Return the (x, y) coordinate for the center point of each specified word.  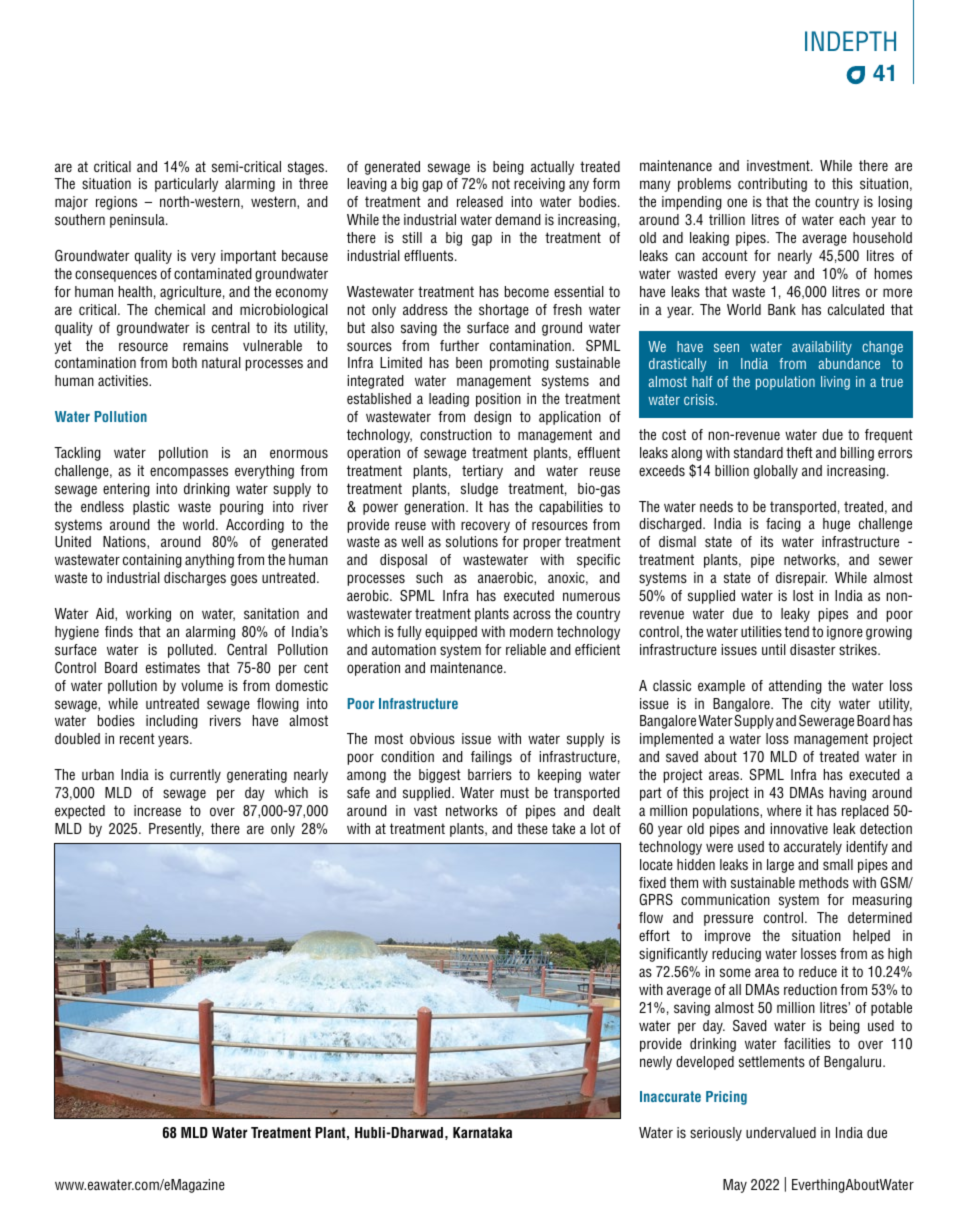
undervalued (781, 1132)
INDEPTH (850, 41)
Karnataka (482, 1132)
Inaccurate (670, 1096)
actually (552, 168)
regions (116, 203)
